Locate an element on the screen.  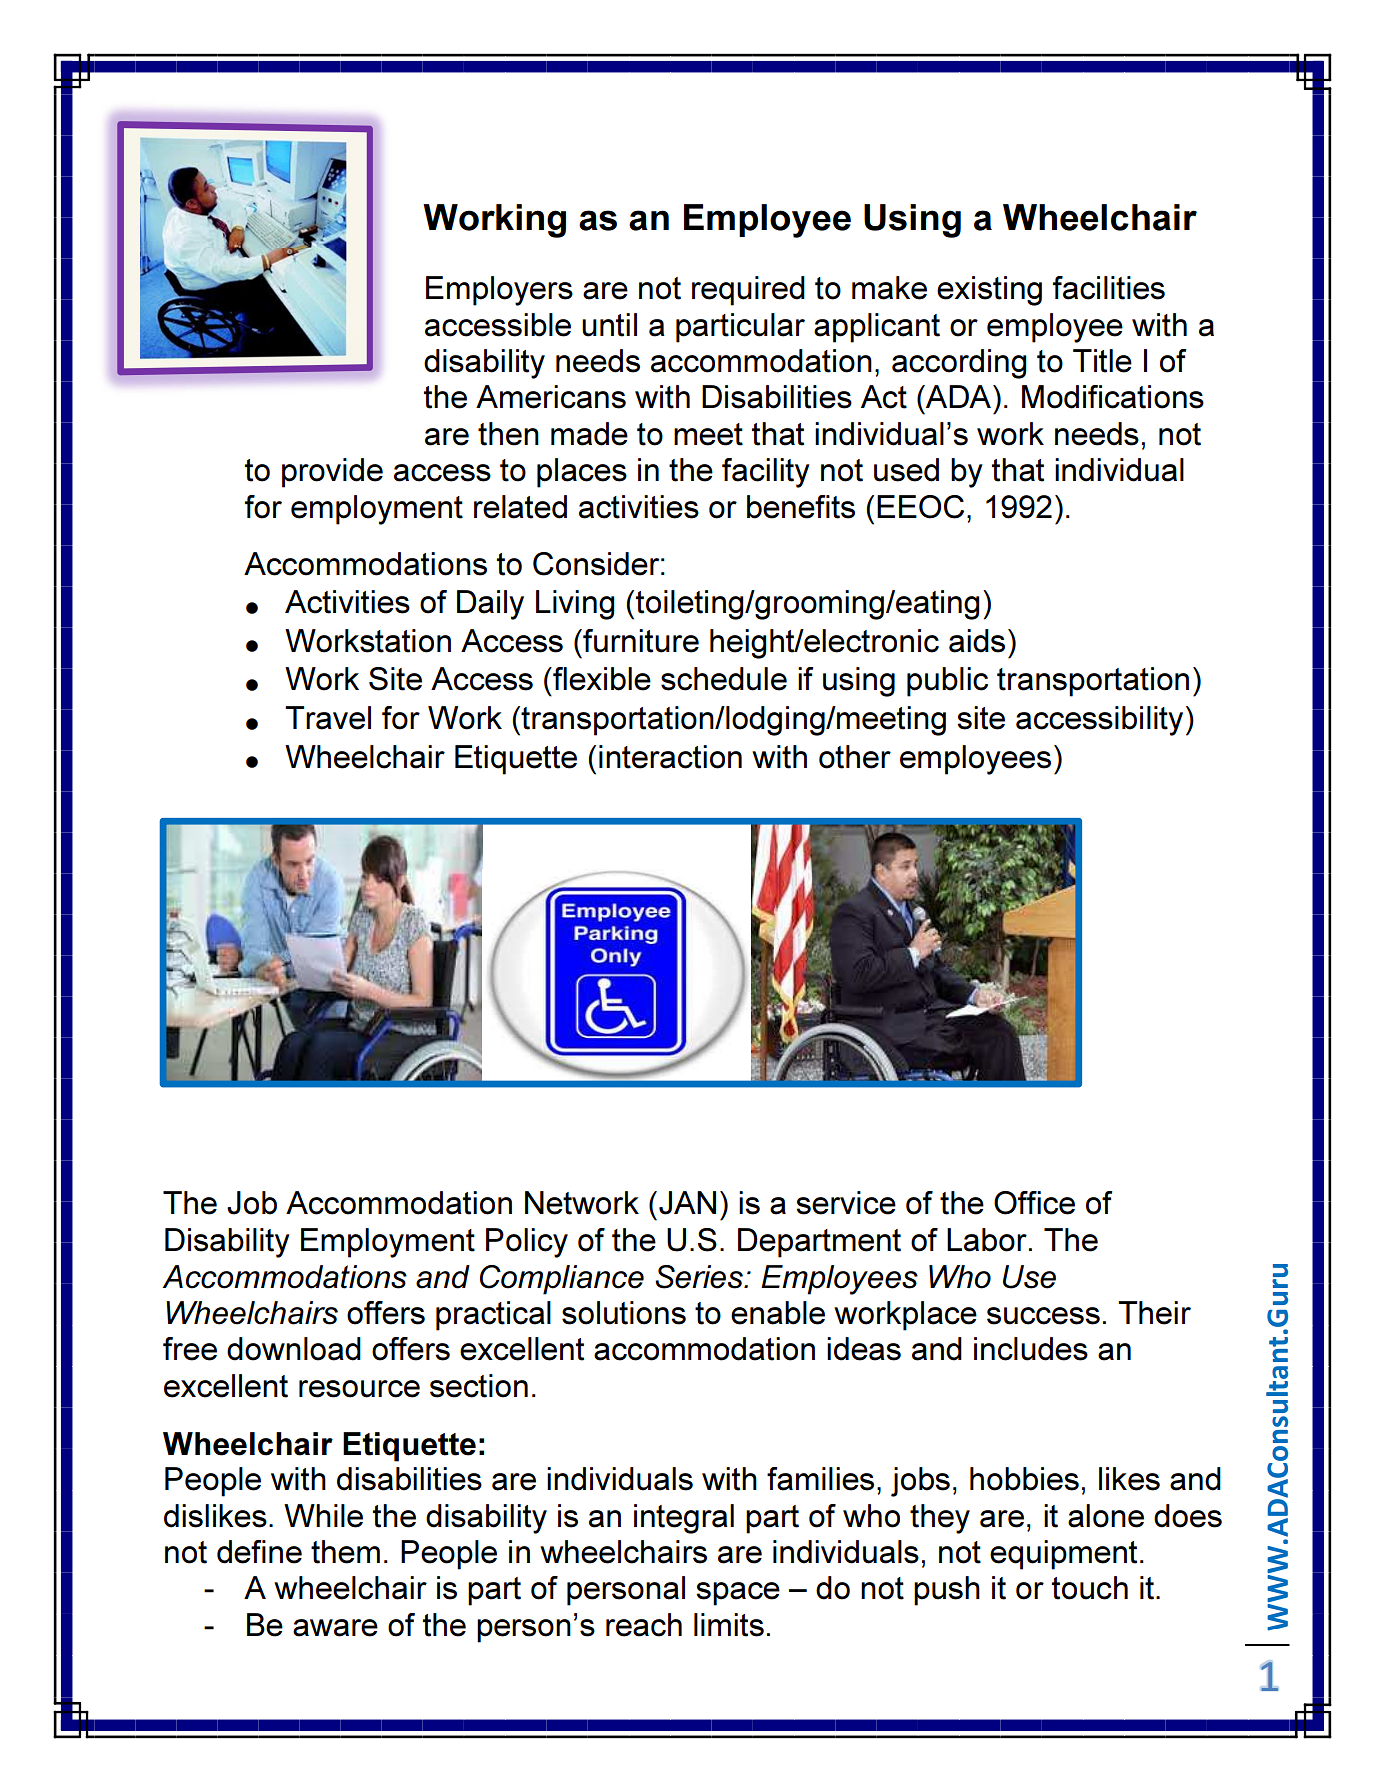
until is located at coordinates (609, 325).
